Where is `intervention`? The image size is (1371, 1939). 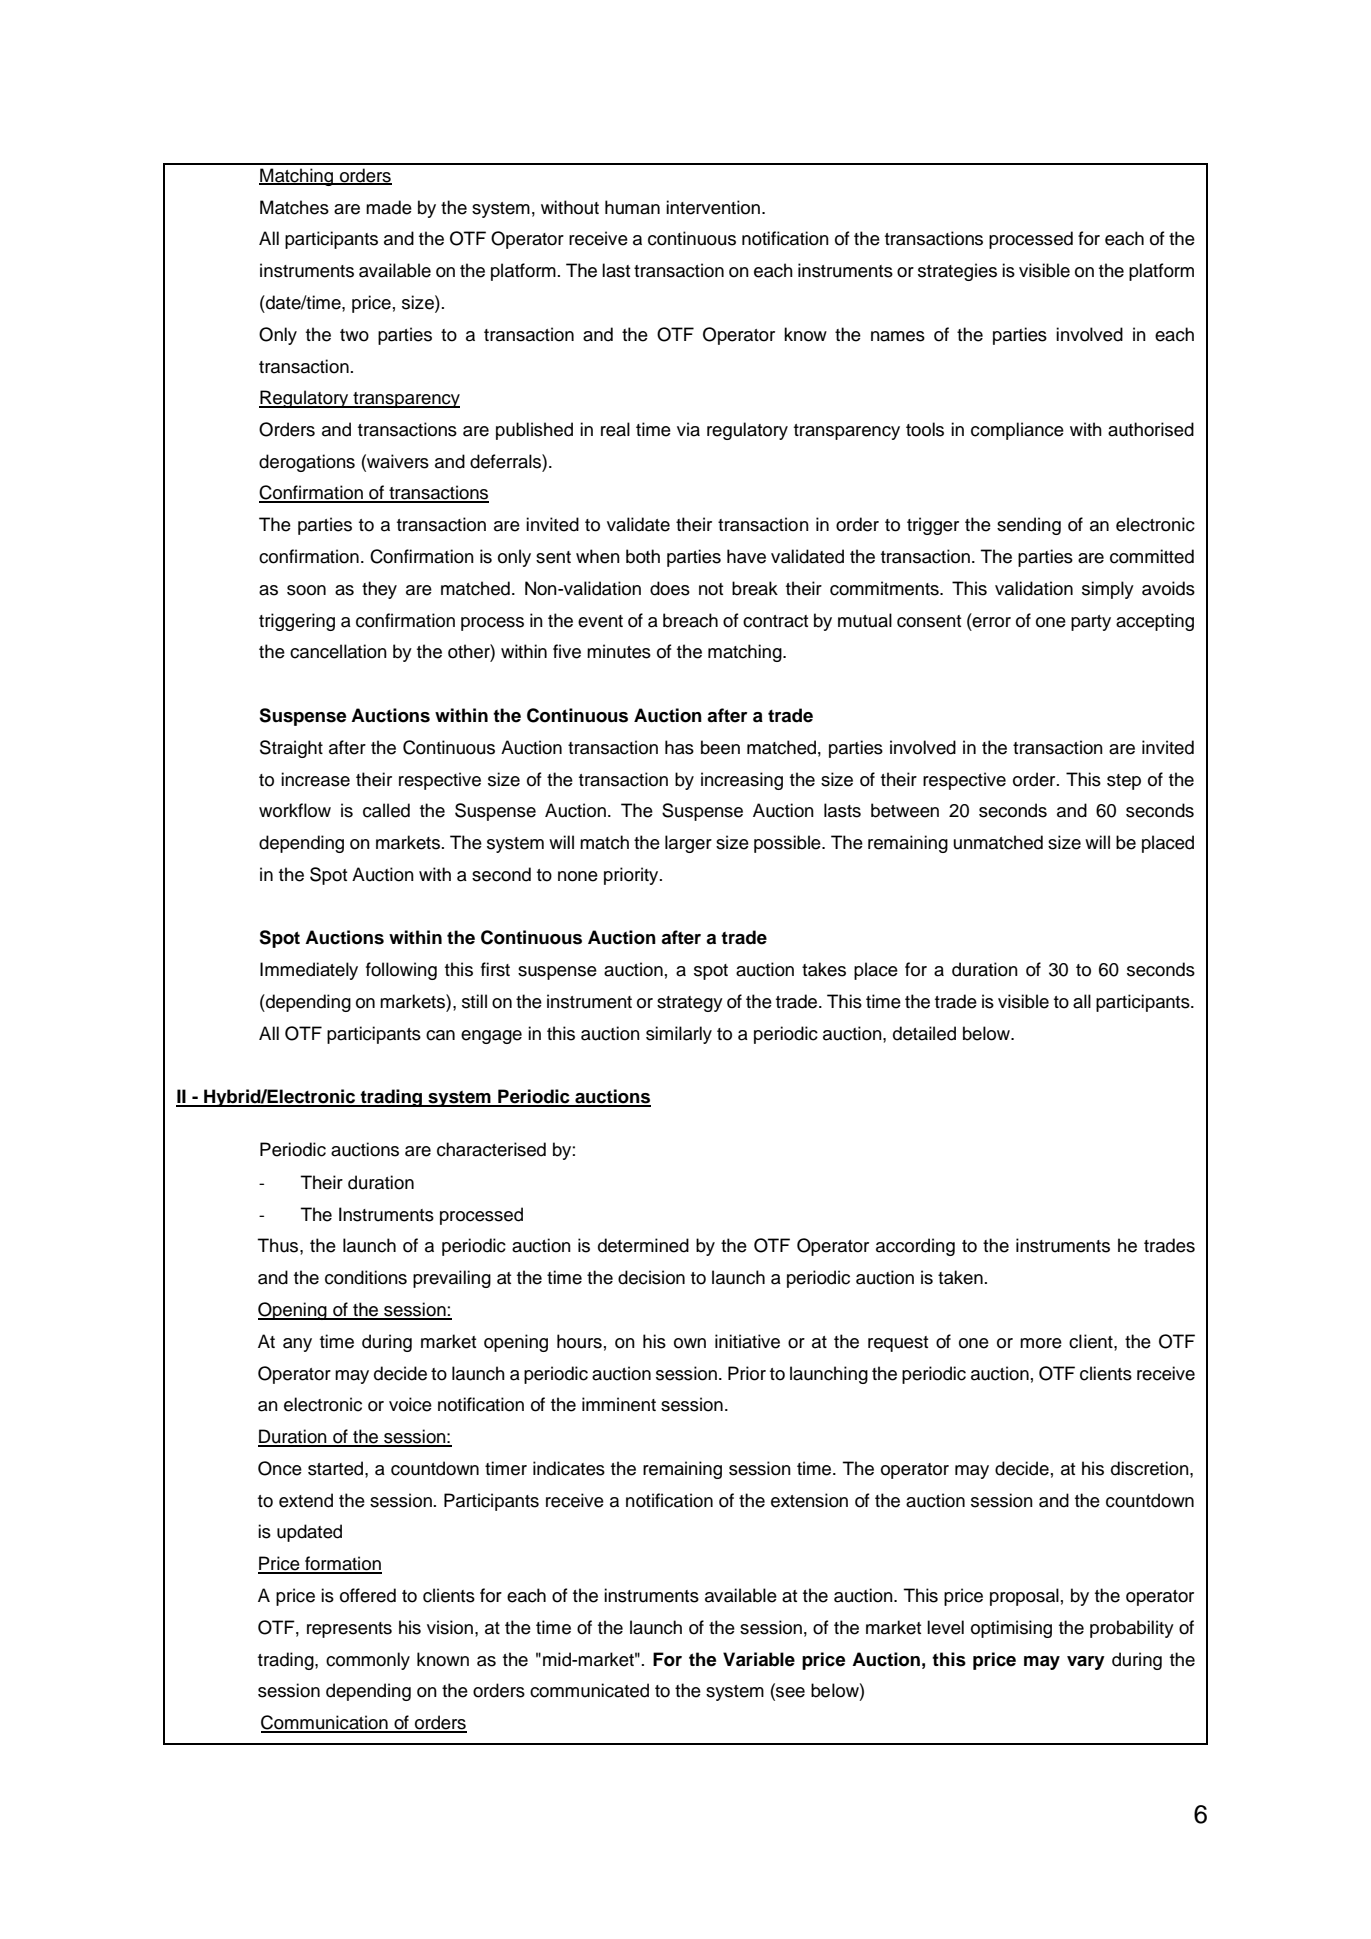 intervention is located at coordinates (713, 207).
